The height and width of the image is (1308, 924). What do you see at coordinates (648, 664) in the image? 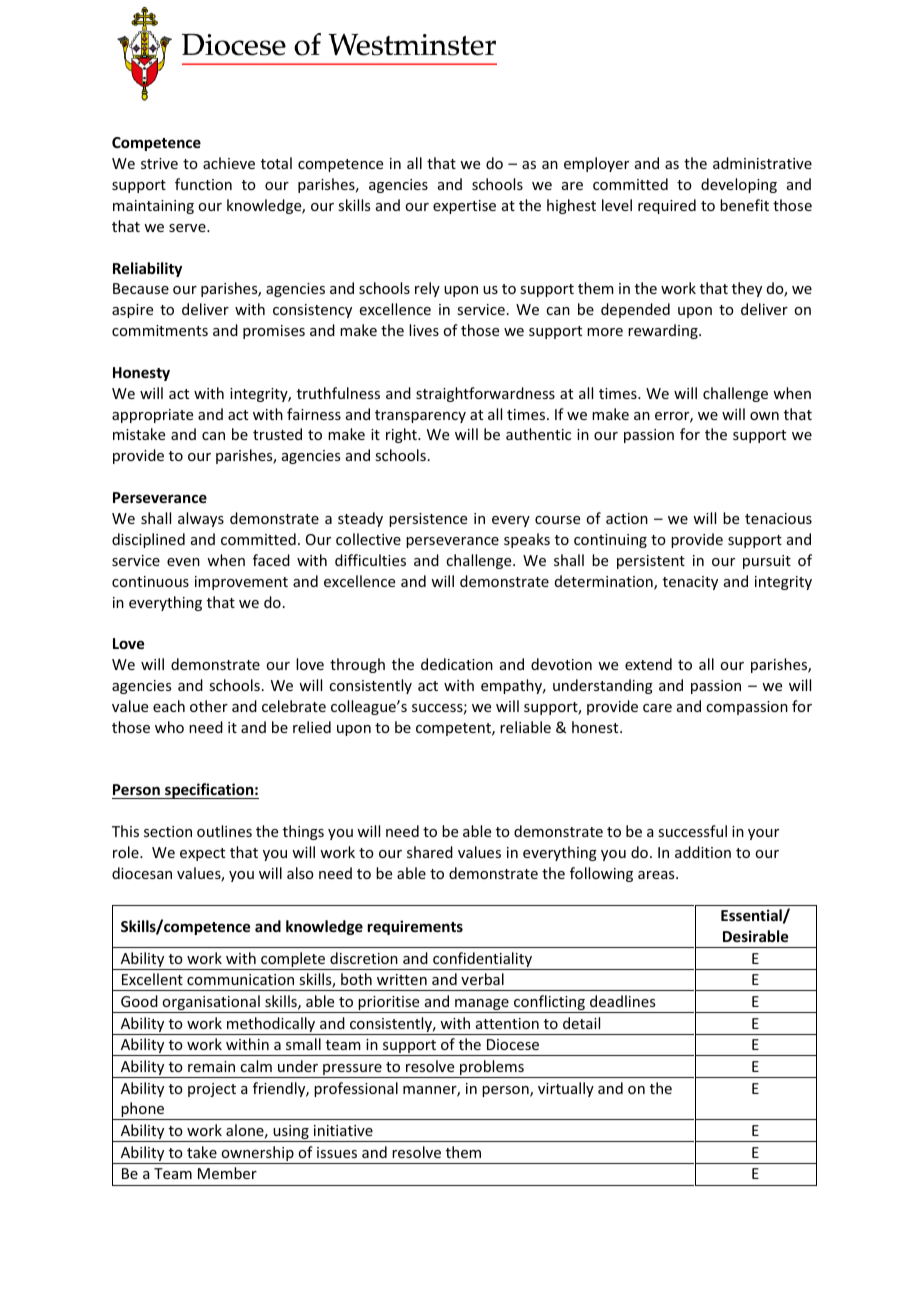
I see `extend` at bounding box center [648, 664].
